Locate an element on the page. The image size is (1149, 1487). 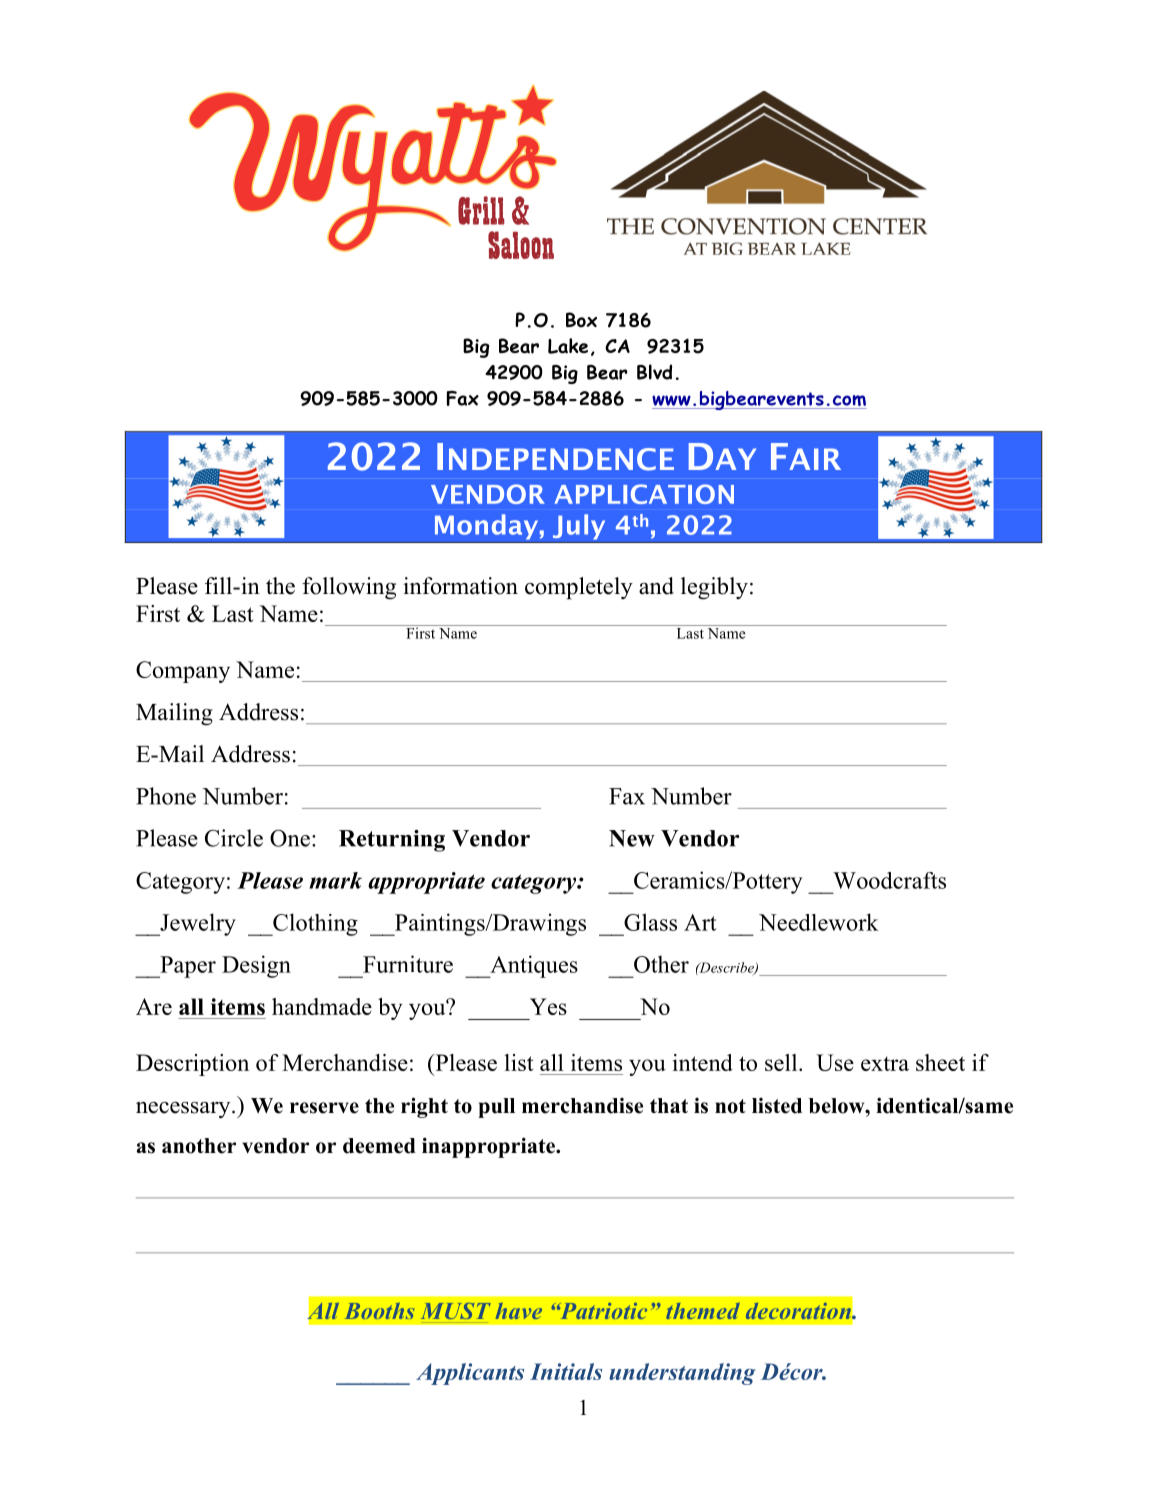
Initials is located at coordinates (566, 1371).
